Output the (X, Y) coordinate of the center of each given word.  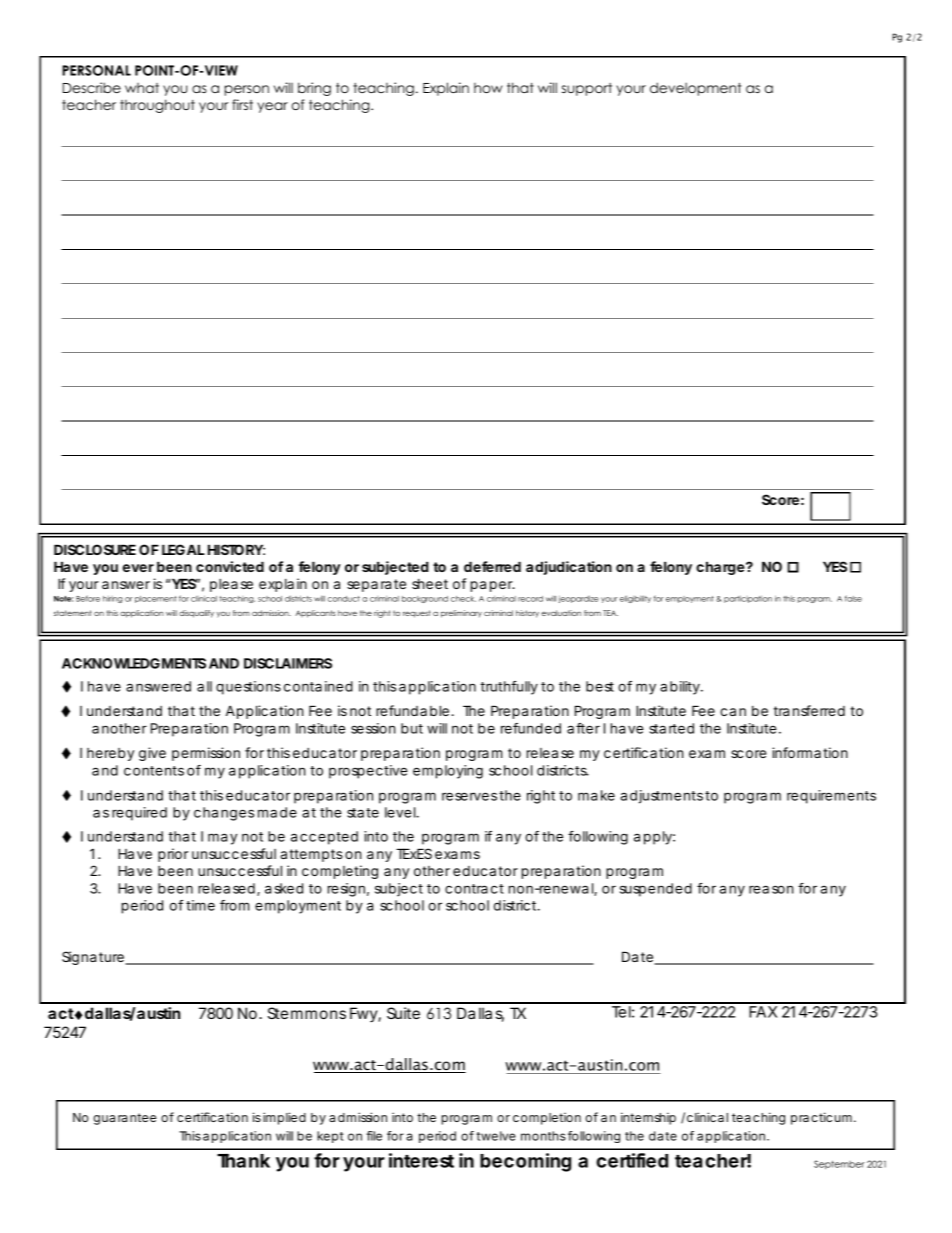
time (200, 905)
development (695, 89)
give (152, 754)
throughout (157, 106)
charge (720, 568)
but (412, 728)
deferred (492, 566)
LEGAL (183, 549)
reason (771, 889)
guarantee (124, 1119)
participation (748, 599)
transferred (809, 710)
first (242, 104)
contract (474, 889)
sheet (430, 584)
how (488, 88)
